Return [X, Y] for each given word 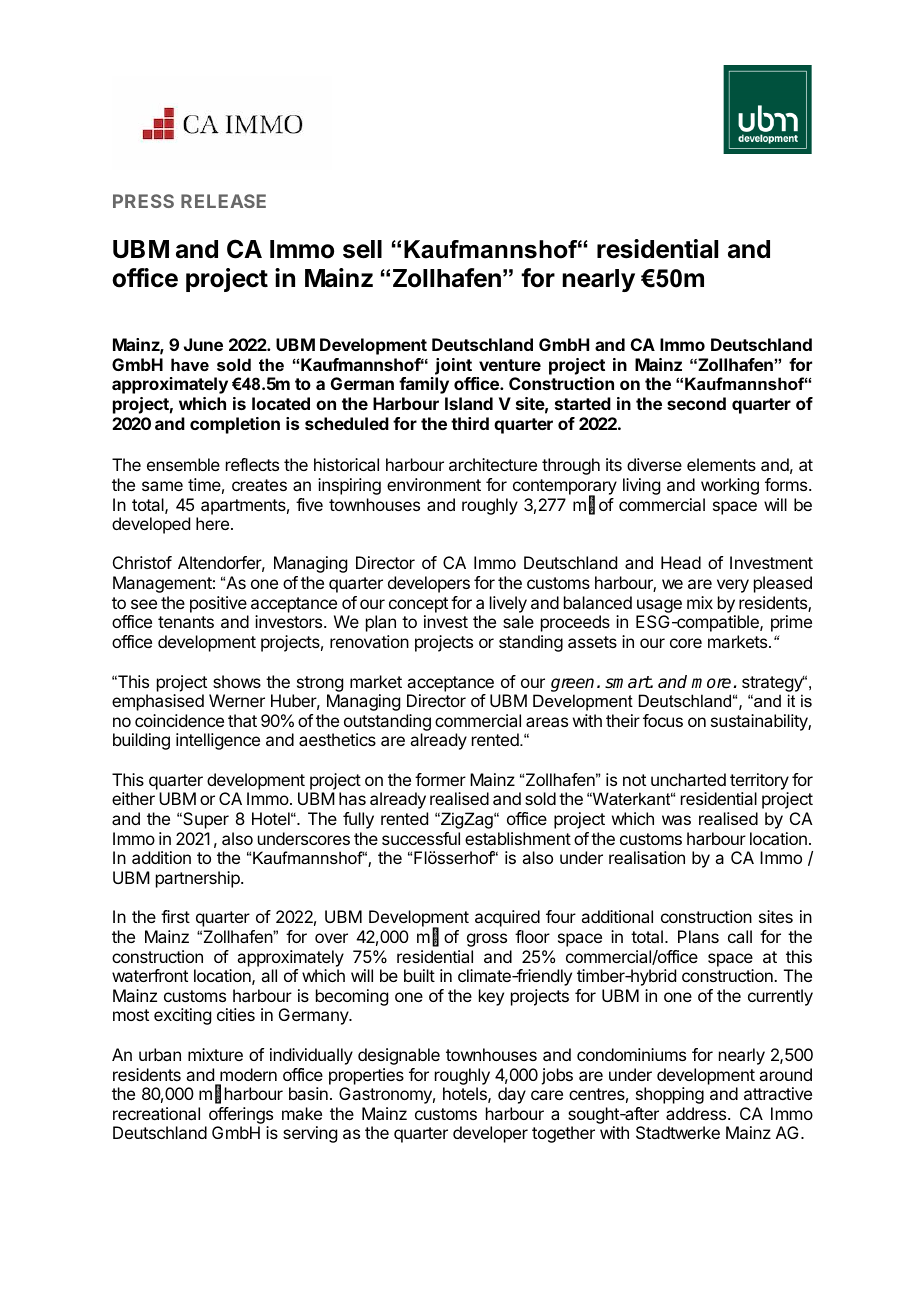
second [696, 403]
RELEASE [223, 201]
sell [362, 249]
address [697, 1113]
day [512, 1095]
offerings [241, 1115]
